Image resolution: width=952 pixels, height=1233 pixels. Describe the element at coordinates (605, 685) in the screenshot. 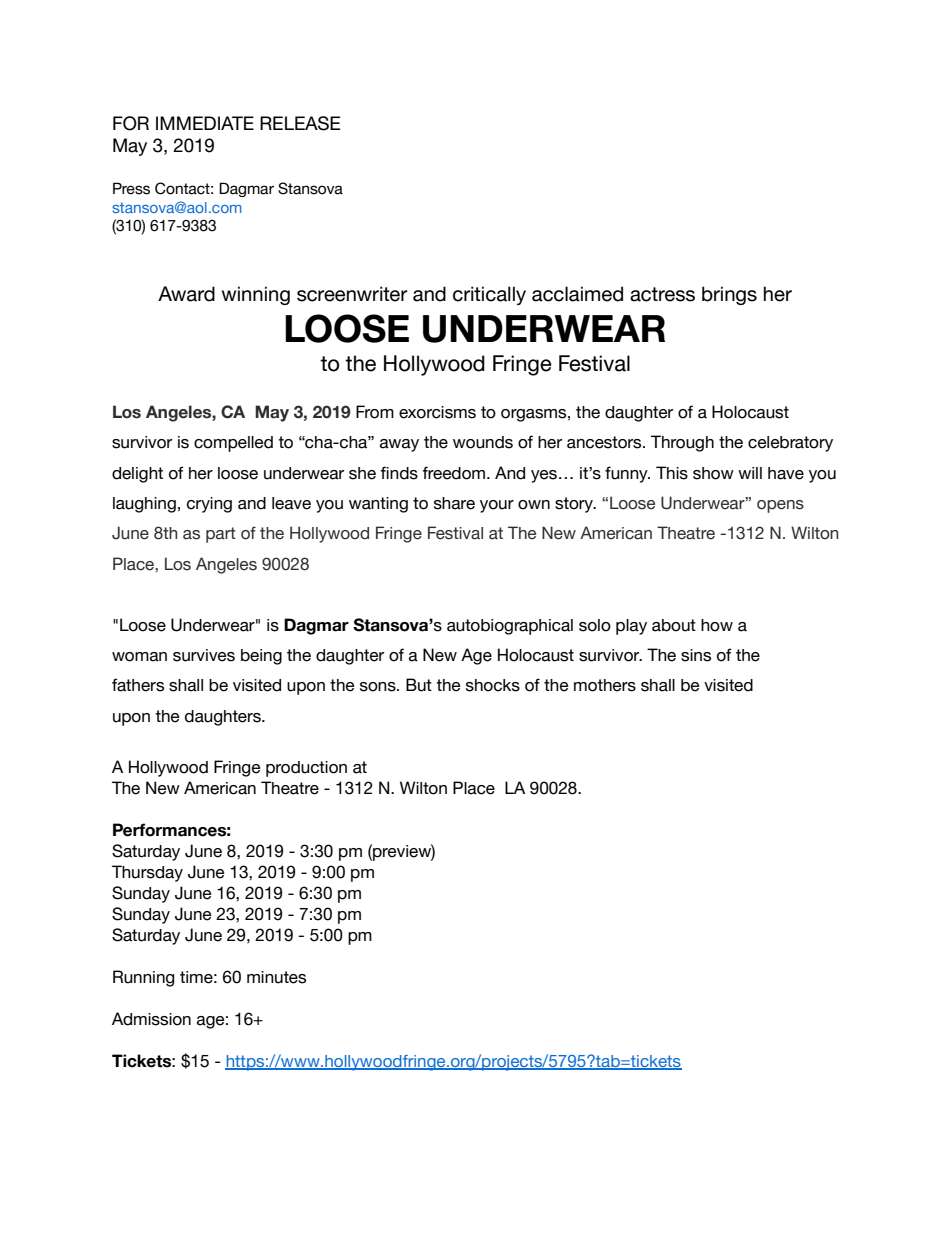

I see `mothers` at that location.
